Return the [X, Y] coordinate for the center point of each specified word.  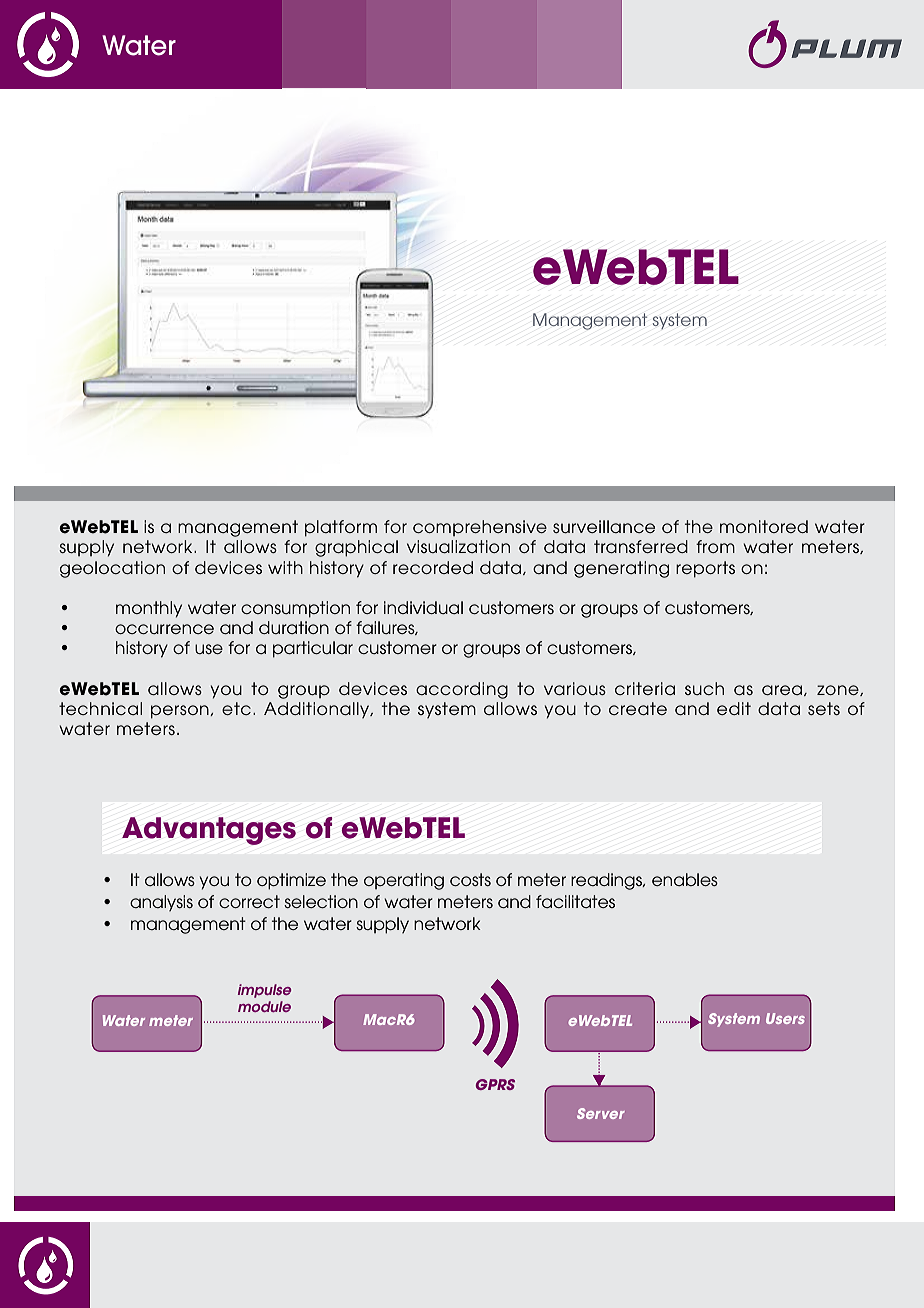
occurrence [164, 629]
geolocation [112, 569]
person [181, 712]
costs [470, 879]
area [783, 690]
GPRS [495, 1084]
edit [734, 708]
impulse [264, 991]
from [715, 546]
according [462, 690]
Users [785, 1018]
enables [685, 879]
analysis [161, 903]
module [264, 1006]
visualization [458, 546]
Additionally [318, 710]
